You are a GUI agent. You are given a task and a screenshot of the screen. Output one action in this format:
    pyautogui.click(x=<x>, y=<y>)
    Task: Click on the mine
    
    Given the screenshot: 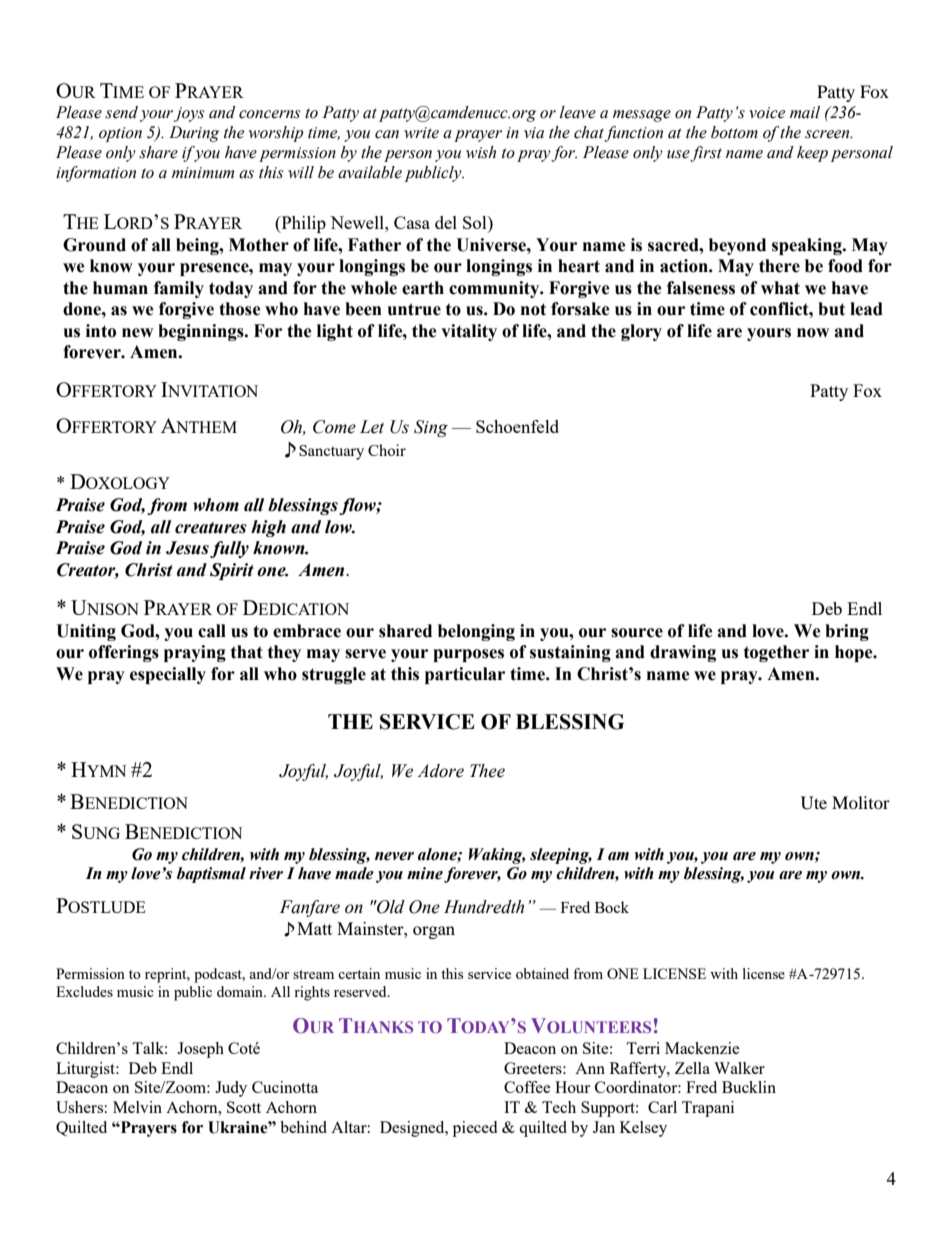 What is the action you would take?
    pyautogui.click(x=425, y=873)
